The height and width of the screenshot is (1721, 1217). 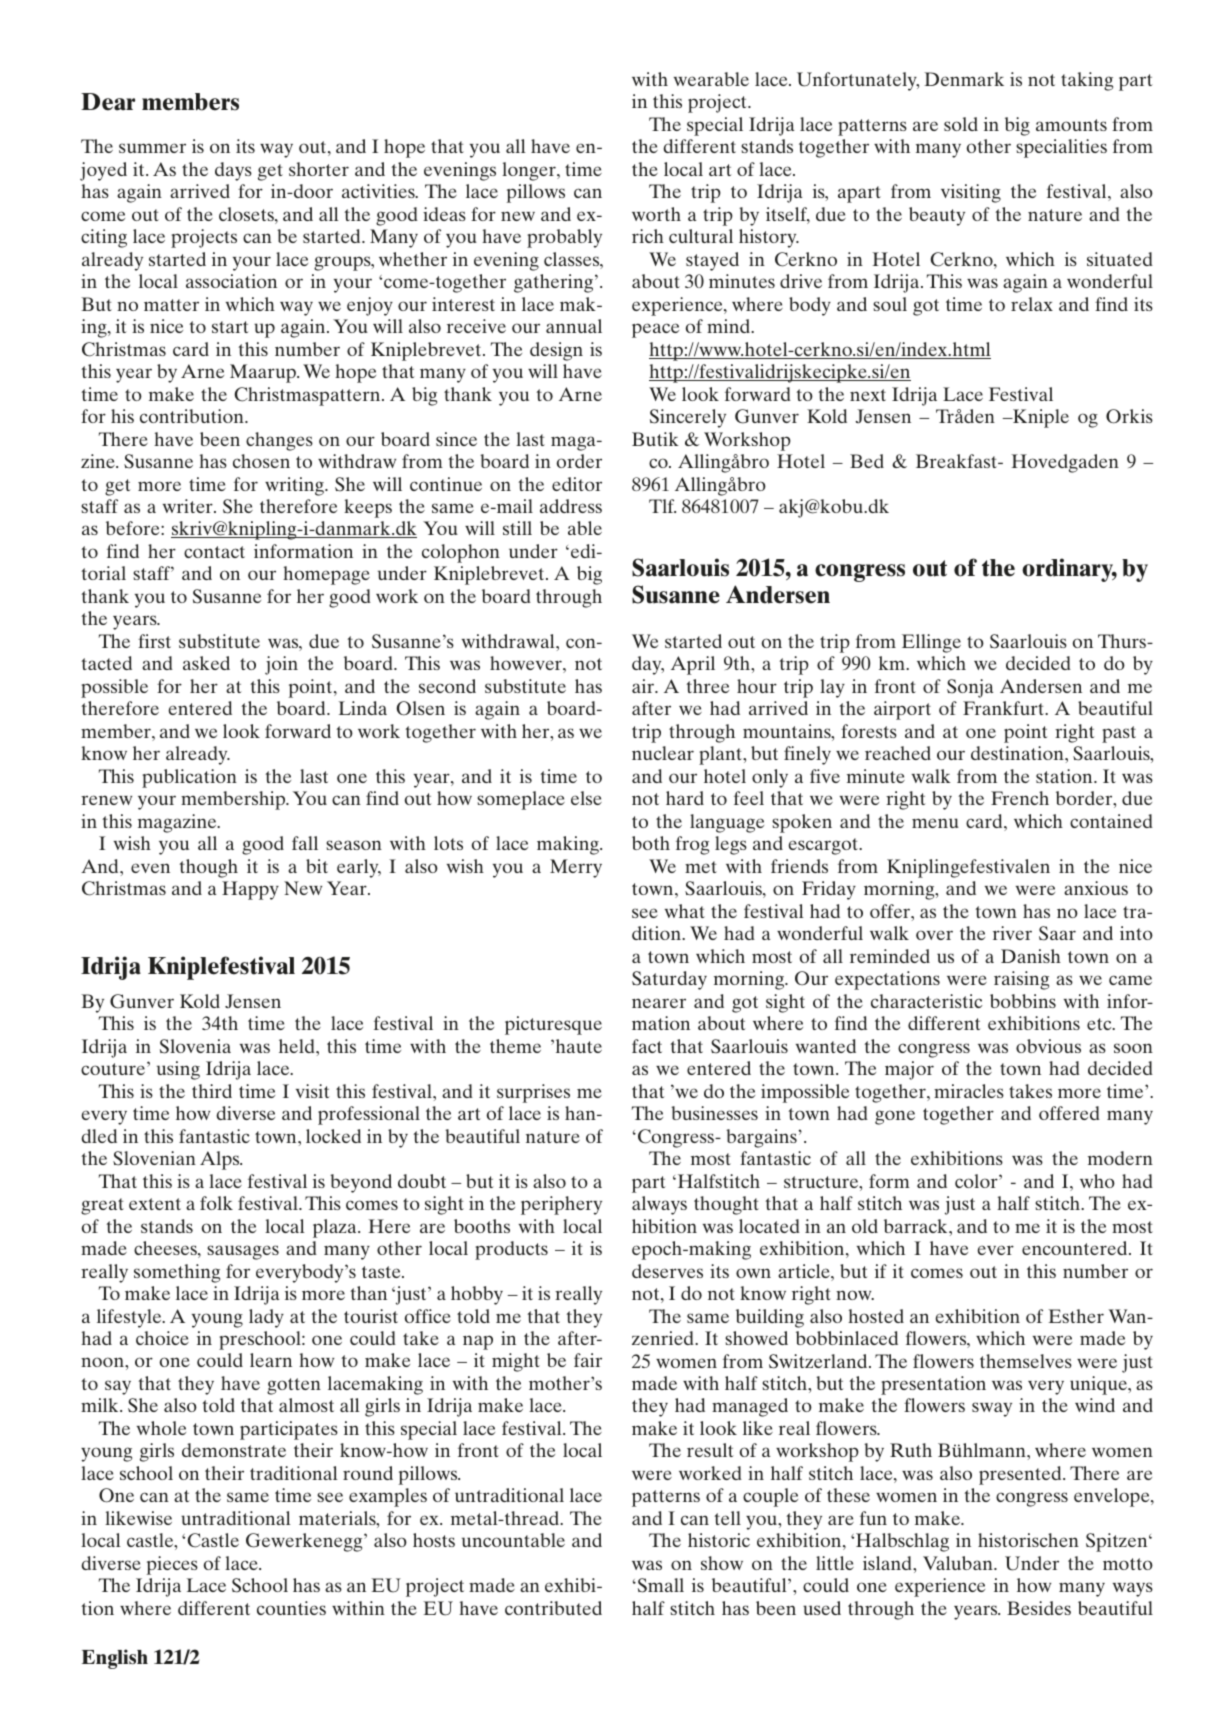 What do you see at coordinates (291, 1608) in the screenshot?
I see `counties` at bounding box center [291, 1608].
